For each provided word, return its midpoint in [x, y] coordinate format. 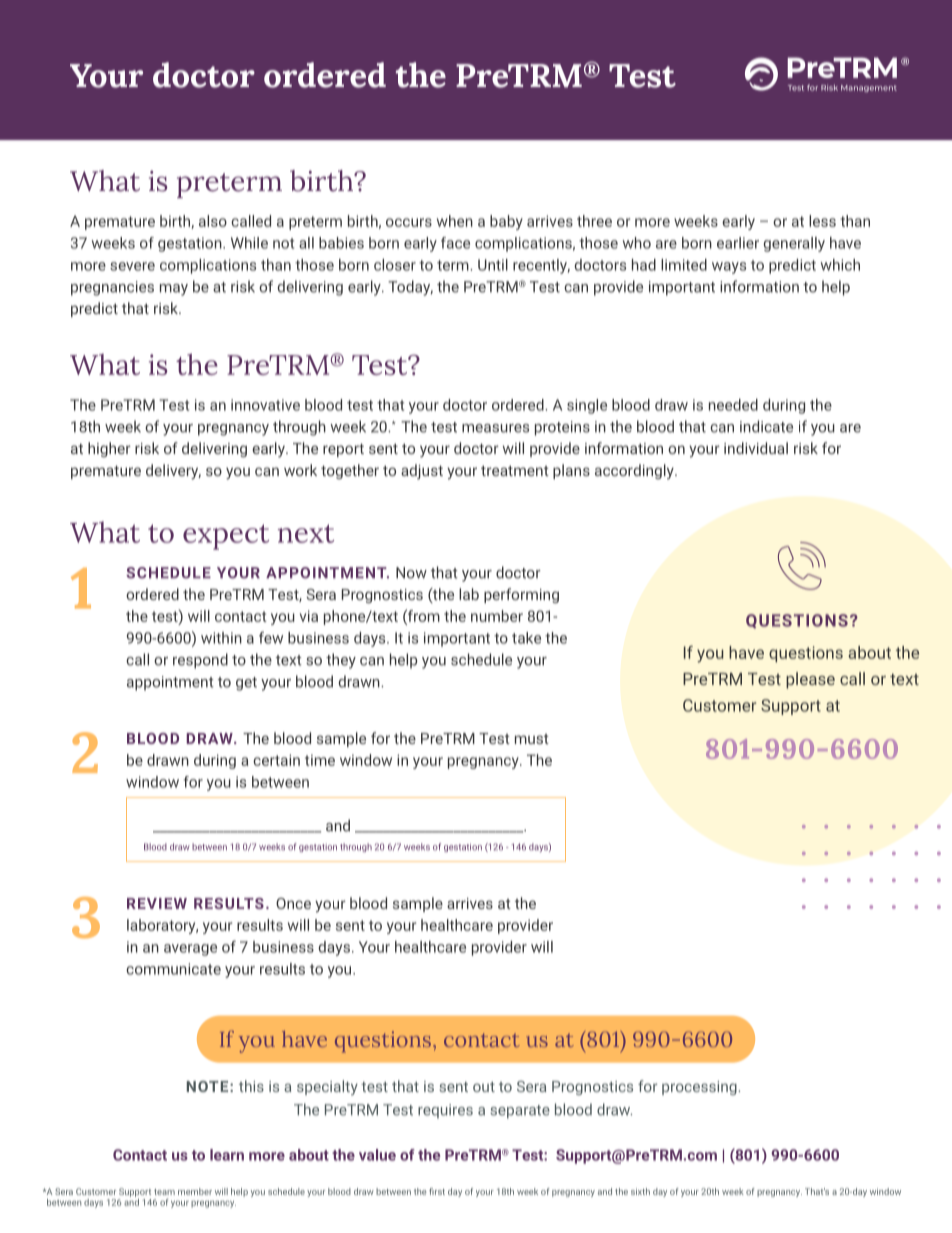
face [455, 243]
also [213, 221]
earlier [738, 243]
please [810, 680]
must [532, 739]
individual [756, 448]
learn [227, 1155]
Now [411, 573]
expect [226, 537]
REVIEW [157, 903]
